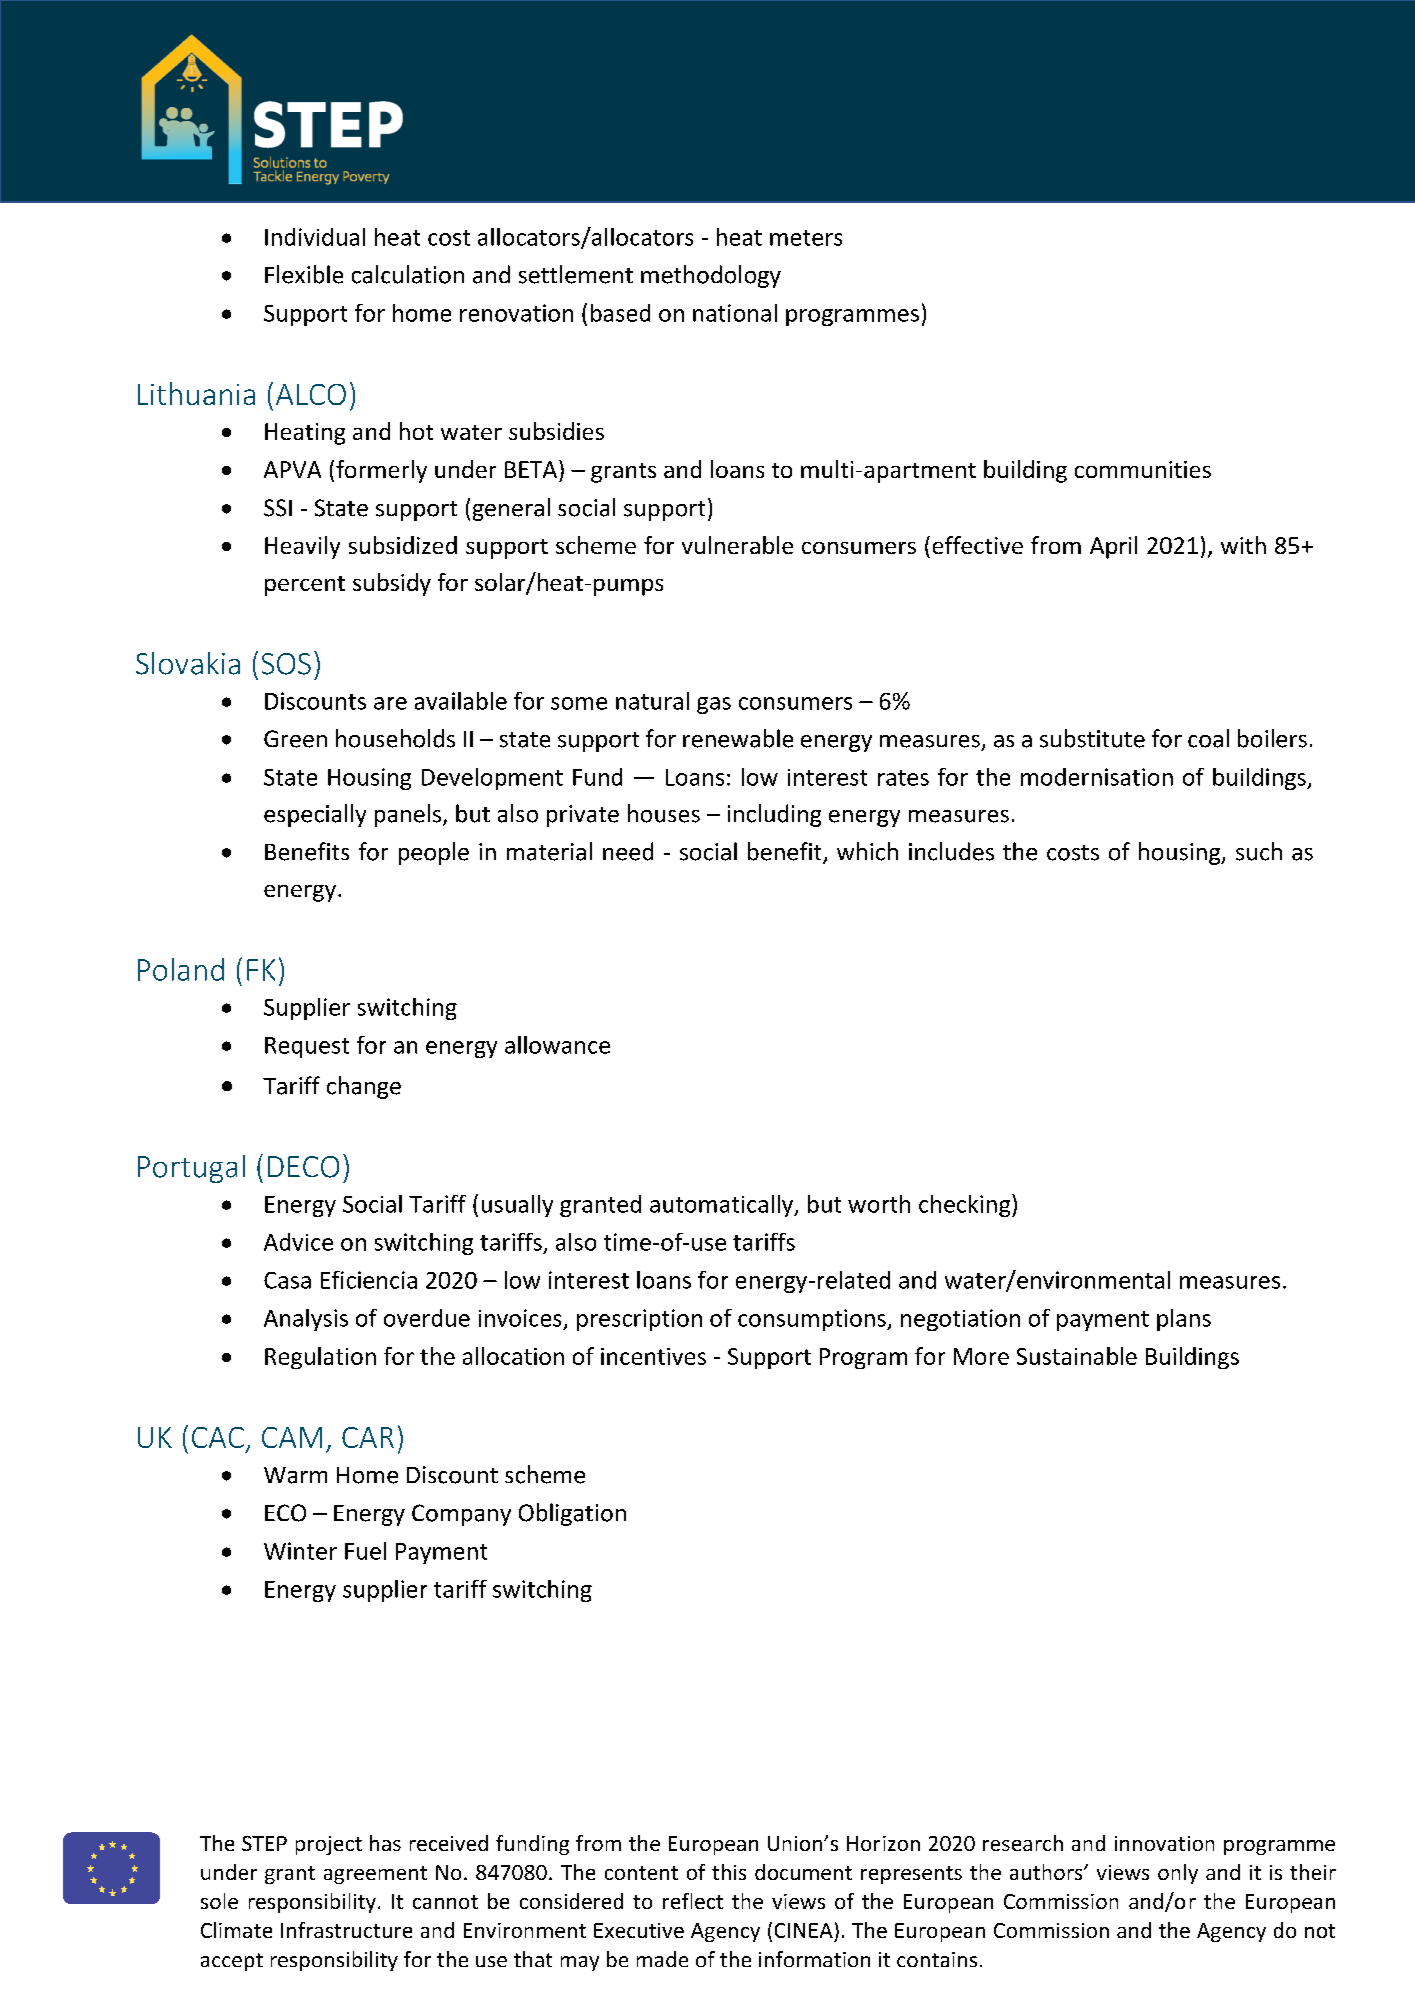 Image resolution: width=1415 pixels, height=2002 pixels. I want to click on consumptions, so click(813, 1320).
